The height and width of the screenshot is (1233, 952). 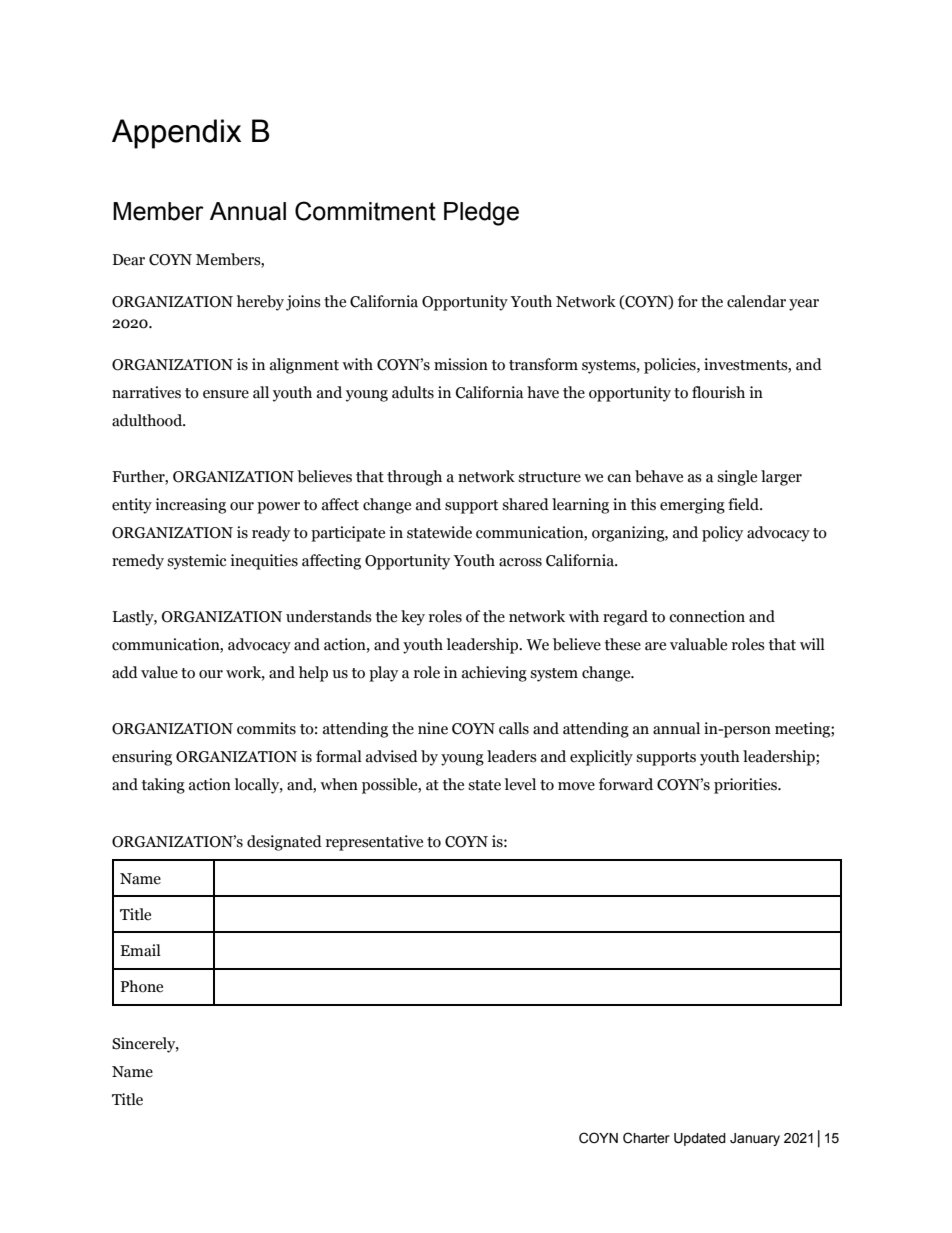 What do you see at coordinates (646, 1138) in the screenshot?
I see `Charter` at bounding box center [646, 1138].
